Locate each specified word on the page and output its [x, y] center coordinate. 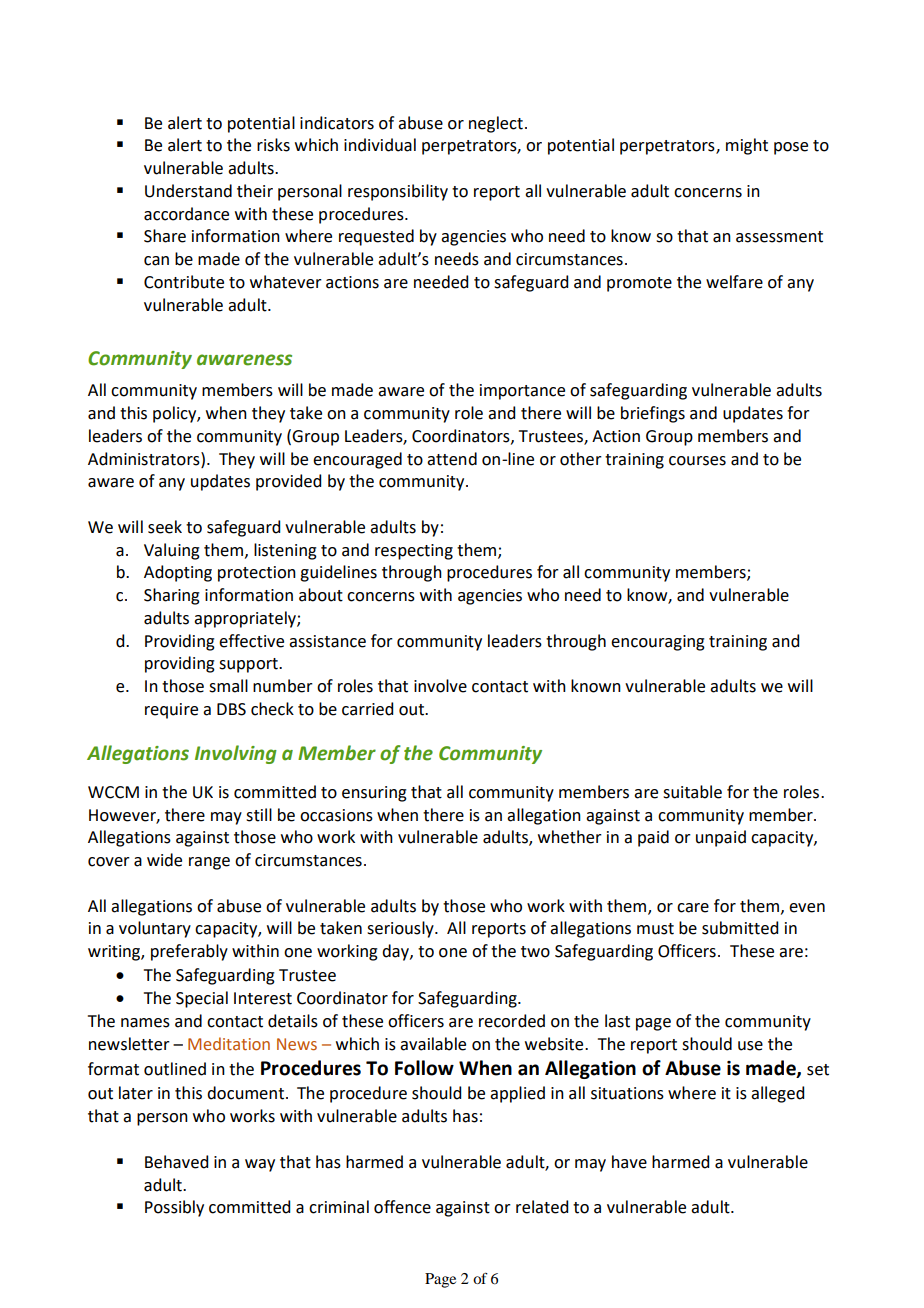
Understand [188, 191]
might [747, 146]
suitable [692, 792]
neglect [496, 124]
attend [452, 459]
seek [165, 527]
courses [697, 461]
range [209, 863]
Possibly [174, 1208]
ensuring [374, 794]
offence [402, 1207]
